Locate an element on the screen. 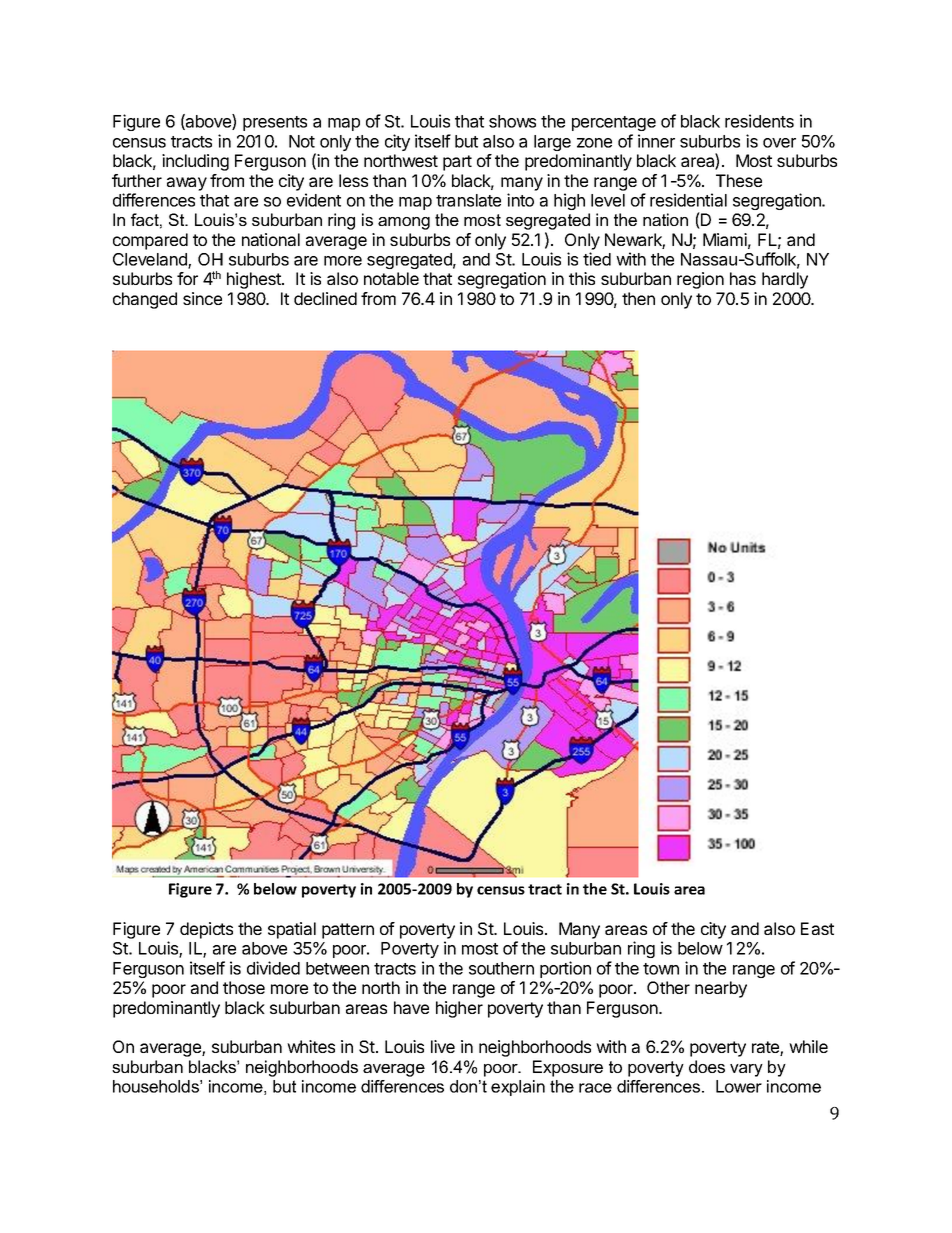  part is located at coordinates (457, 163).
